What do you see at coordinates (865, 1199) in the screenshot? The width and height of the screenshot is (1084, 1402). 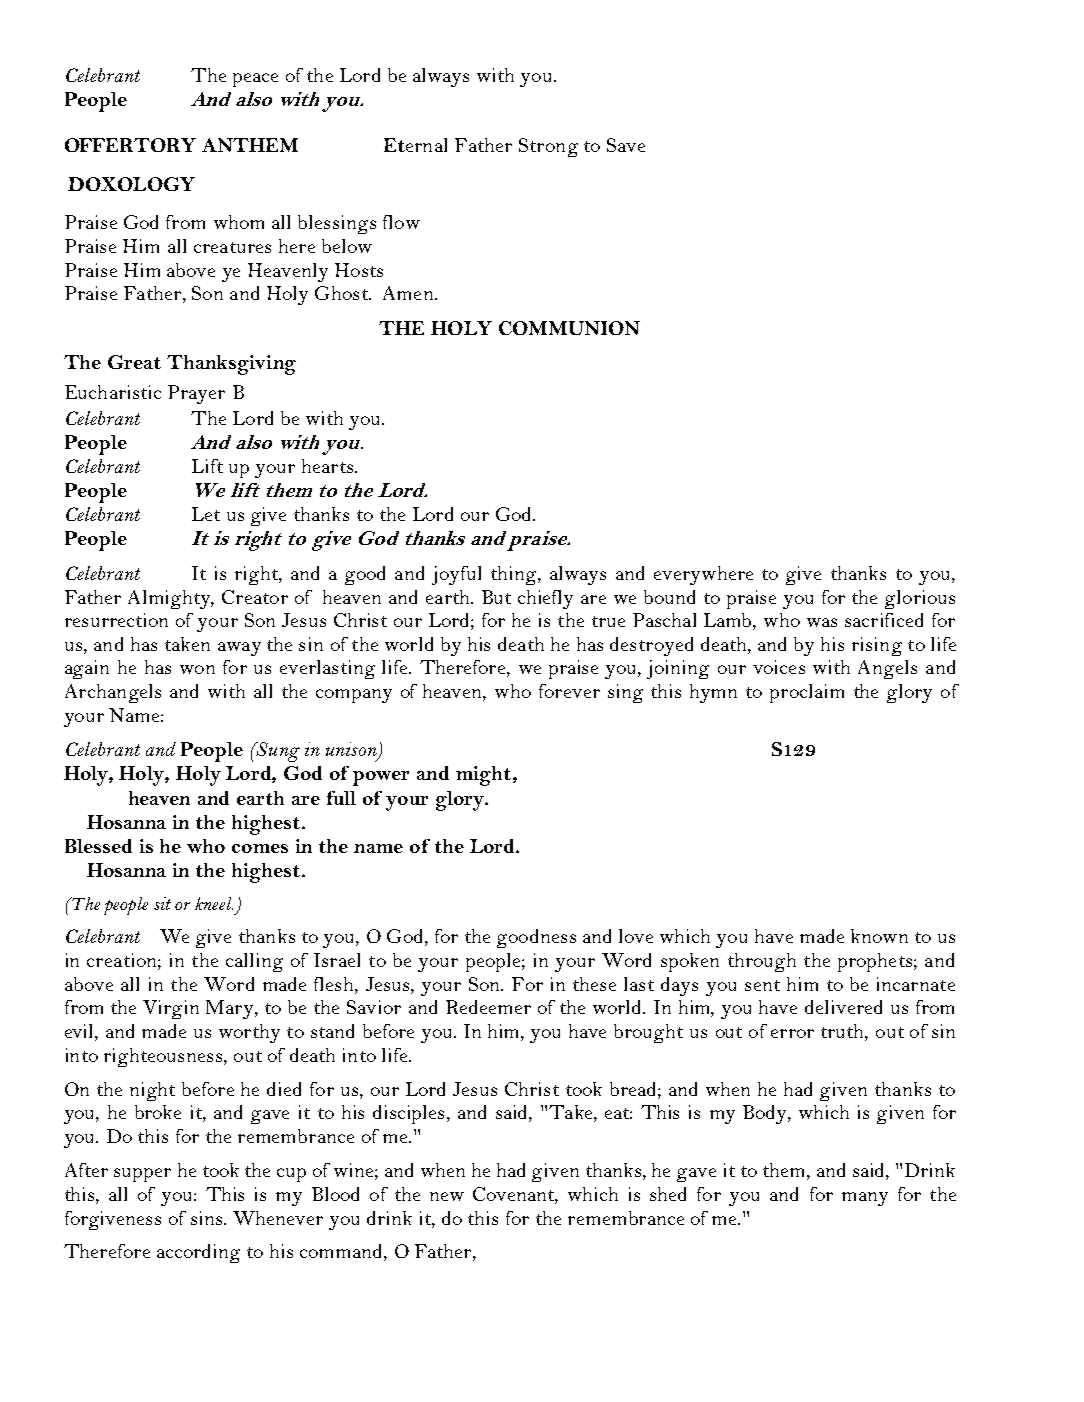 I see `many` at bounding box center [865, 1199].
